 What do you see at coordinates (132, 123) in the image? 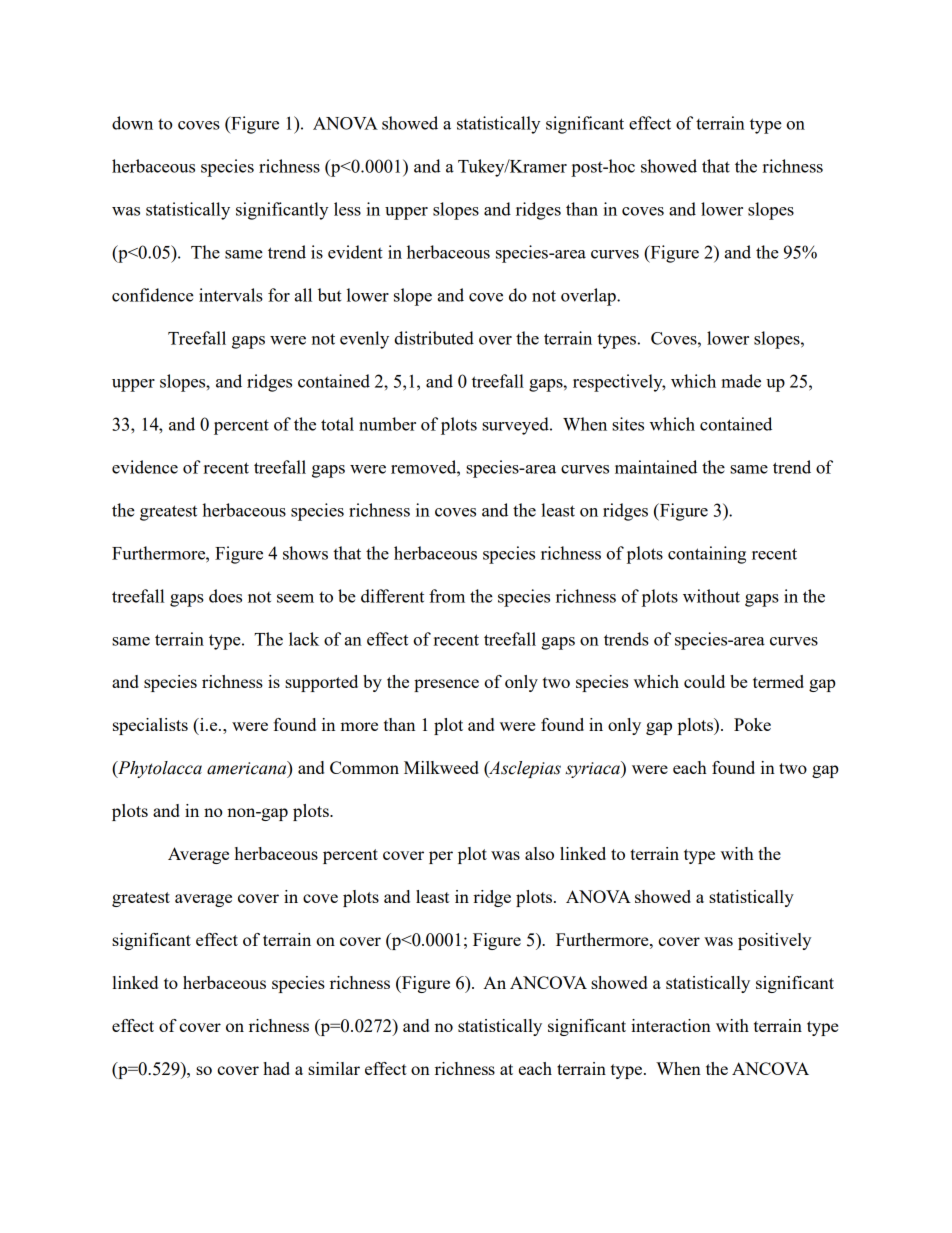
I see `down` at bounding box center [132, 123].
